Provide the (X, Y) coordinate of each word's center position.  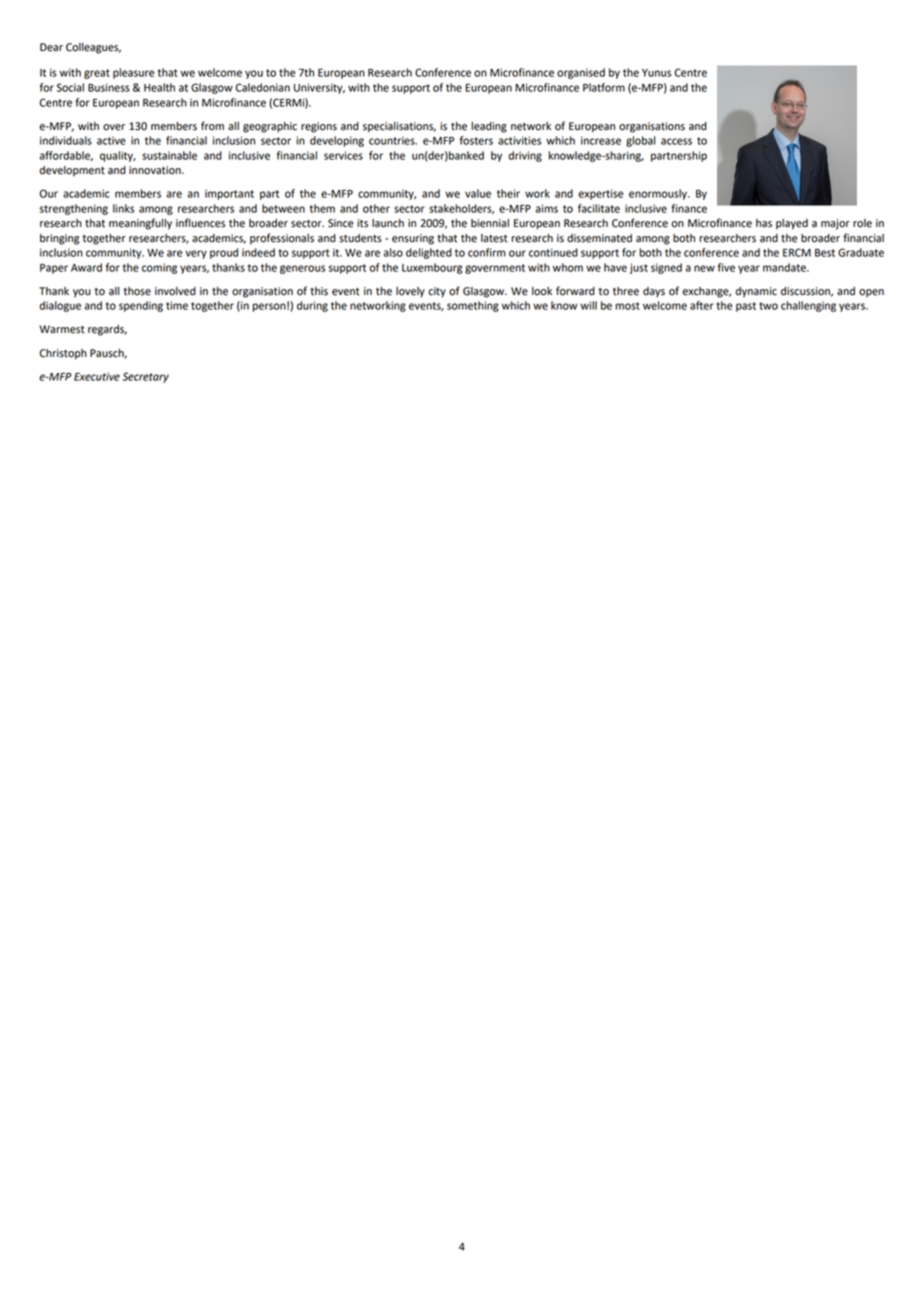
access (676, 141)
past (746, 307)
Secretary (145, 377)
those (137, 291)
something (473, 306)
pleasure (133, 73)
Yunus (656, 73)
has (764, 223)
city (437, 292)
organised (581, 73)
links (123, 208)
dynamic (756, 292)
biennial (490, 223)
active (111, 140)
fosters (476, 140)
